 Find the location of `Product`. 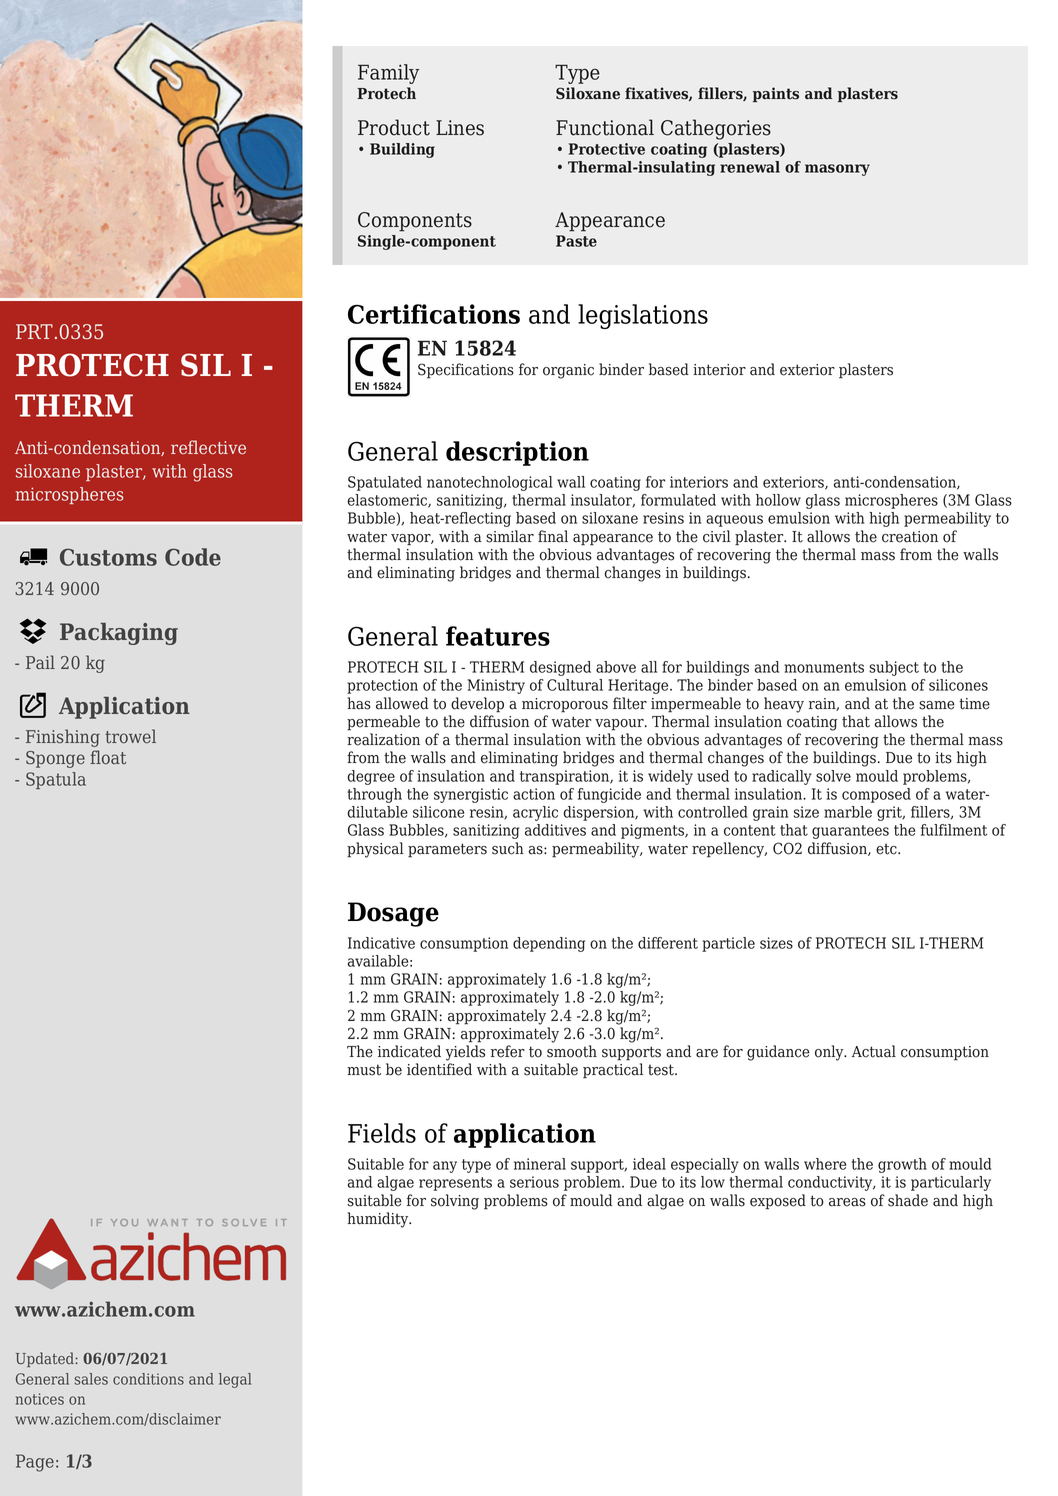

Product is located at coordinates (394, 127).
